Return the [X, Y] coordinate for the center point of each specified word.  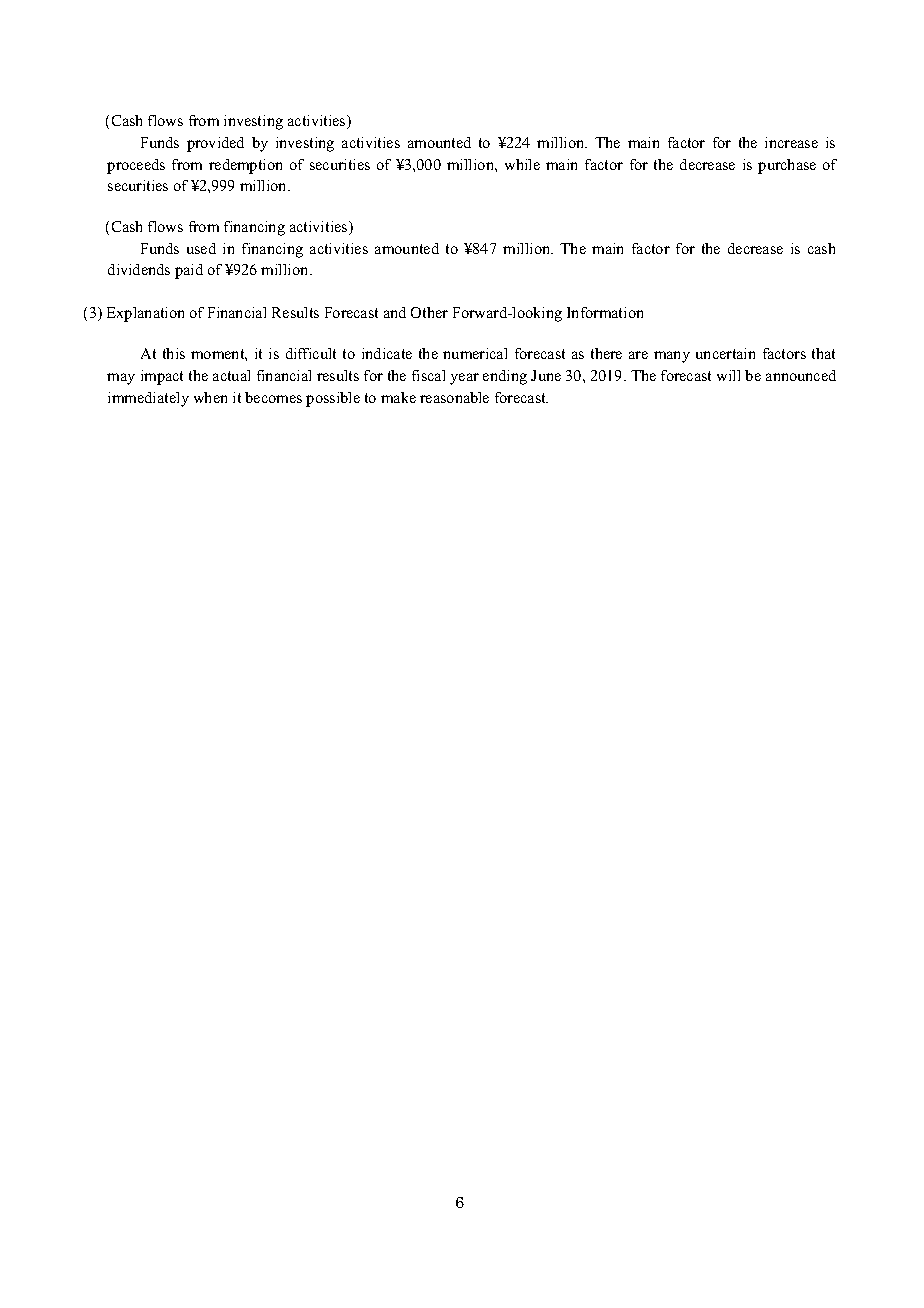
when [210, 397]
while [522, 164]
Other [429, 312]
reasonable [454, 397]
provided [215, 144]
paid [189, 271]
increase [791, 142]
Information [605, 312]
